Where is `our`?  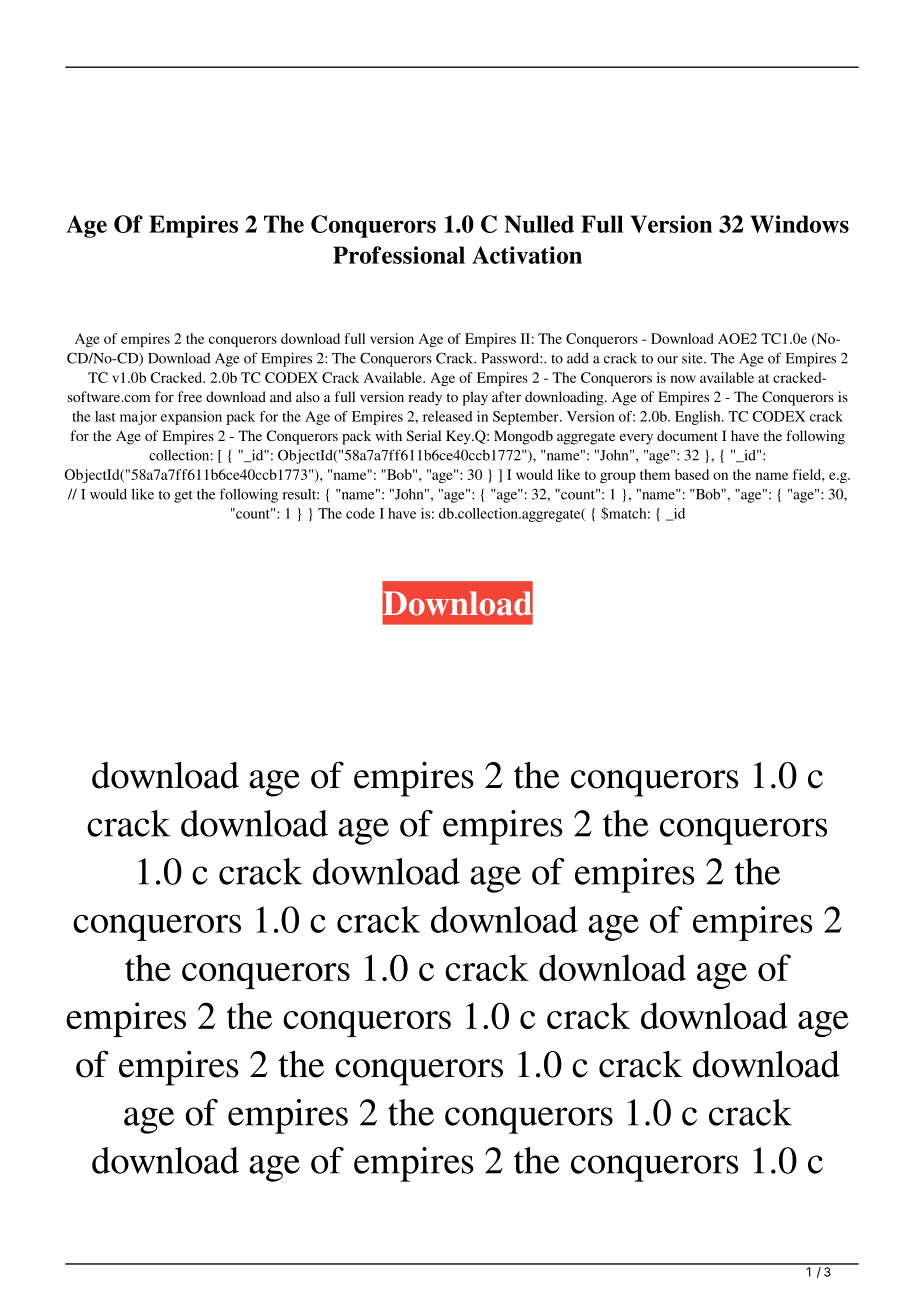
our is located at coordinates (667, 360).
